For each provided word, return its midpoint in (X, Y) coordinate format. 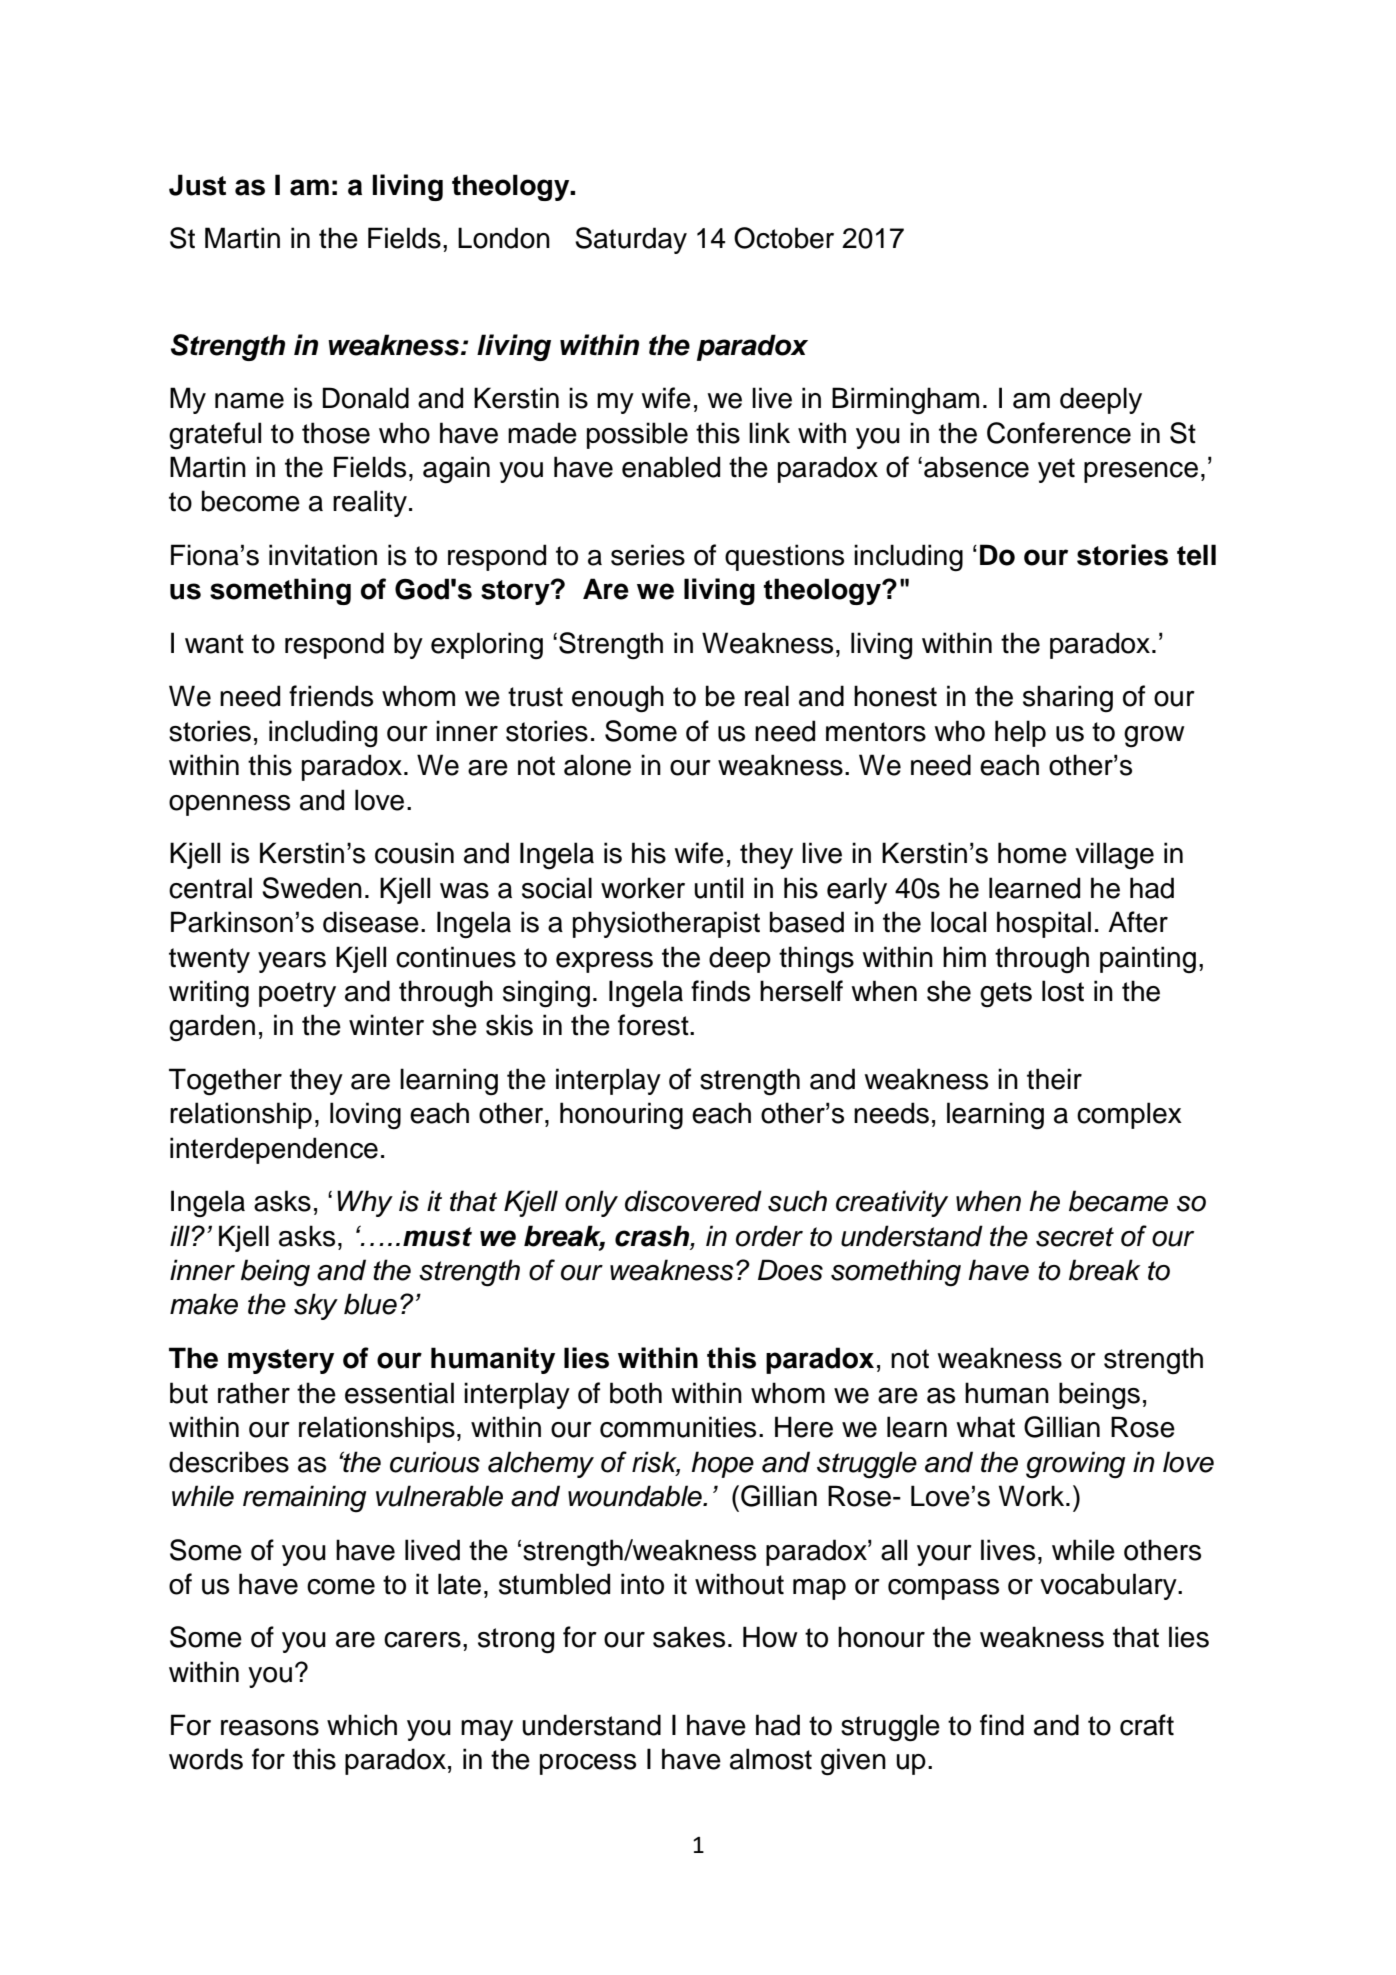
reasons (270, 1728)
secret (1075, 1237)
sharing (1068, 698)
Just (197, 185)
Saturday (631, 240)
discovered (693, 1201)
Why (365, 1203)
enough (618, 699)
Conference (1059, 433)
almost (771, 1759)
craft (1147, 1725)
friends (331, 696)
